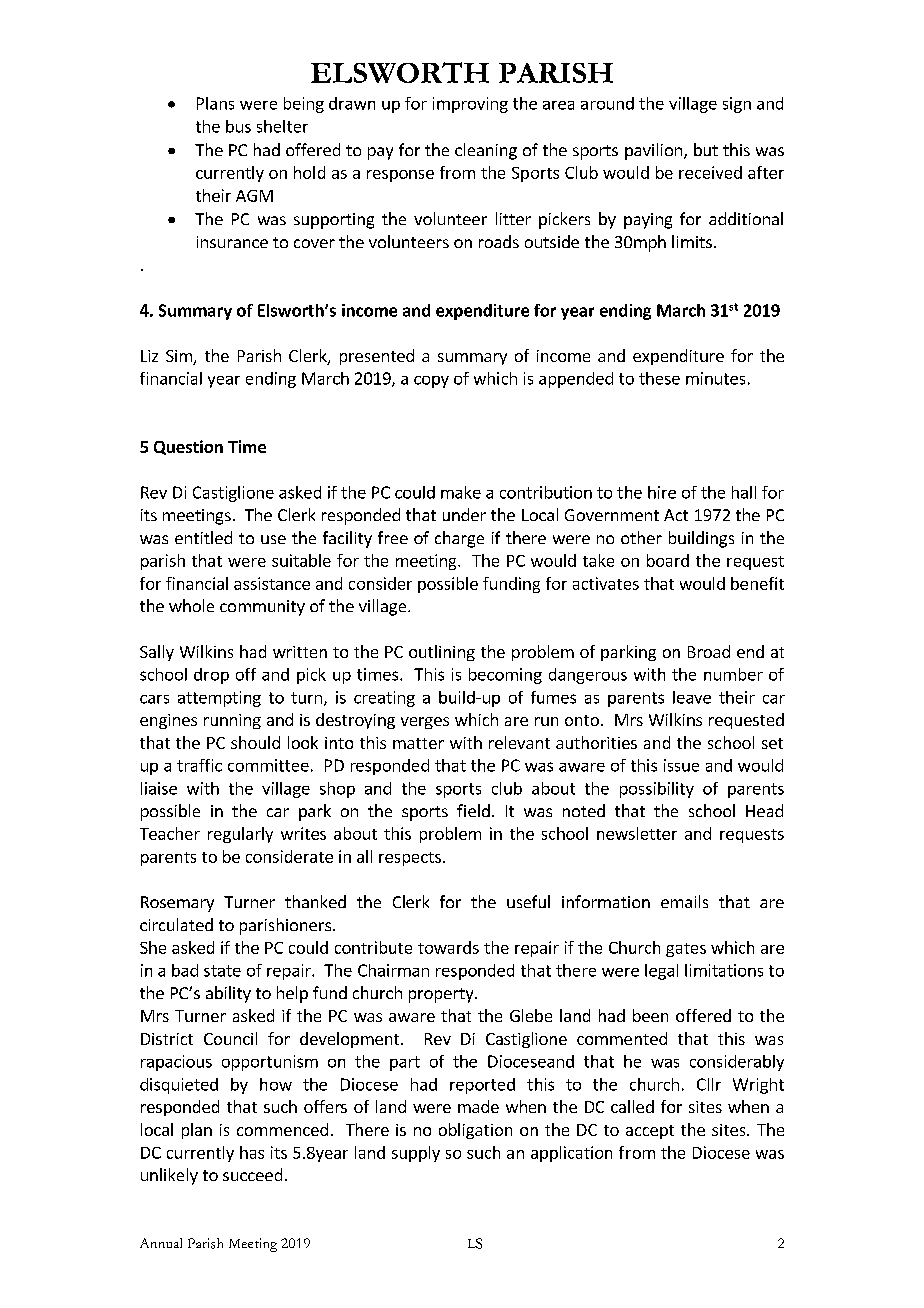 The image size is (924, 1308). Describe the element at coordinates (442, 653) in the page. I see `outlining` at that location.
